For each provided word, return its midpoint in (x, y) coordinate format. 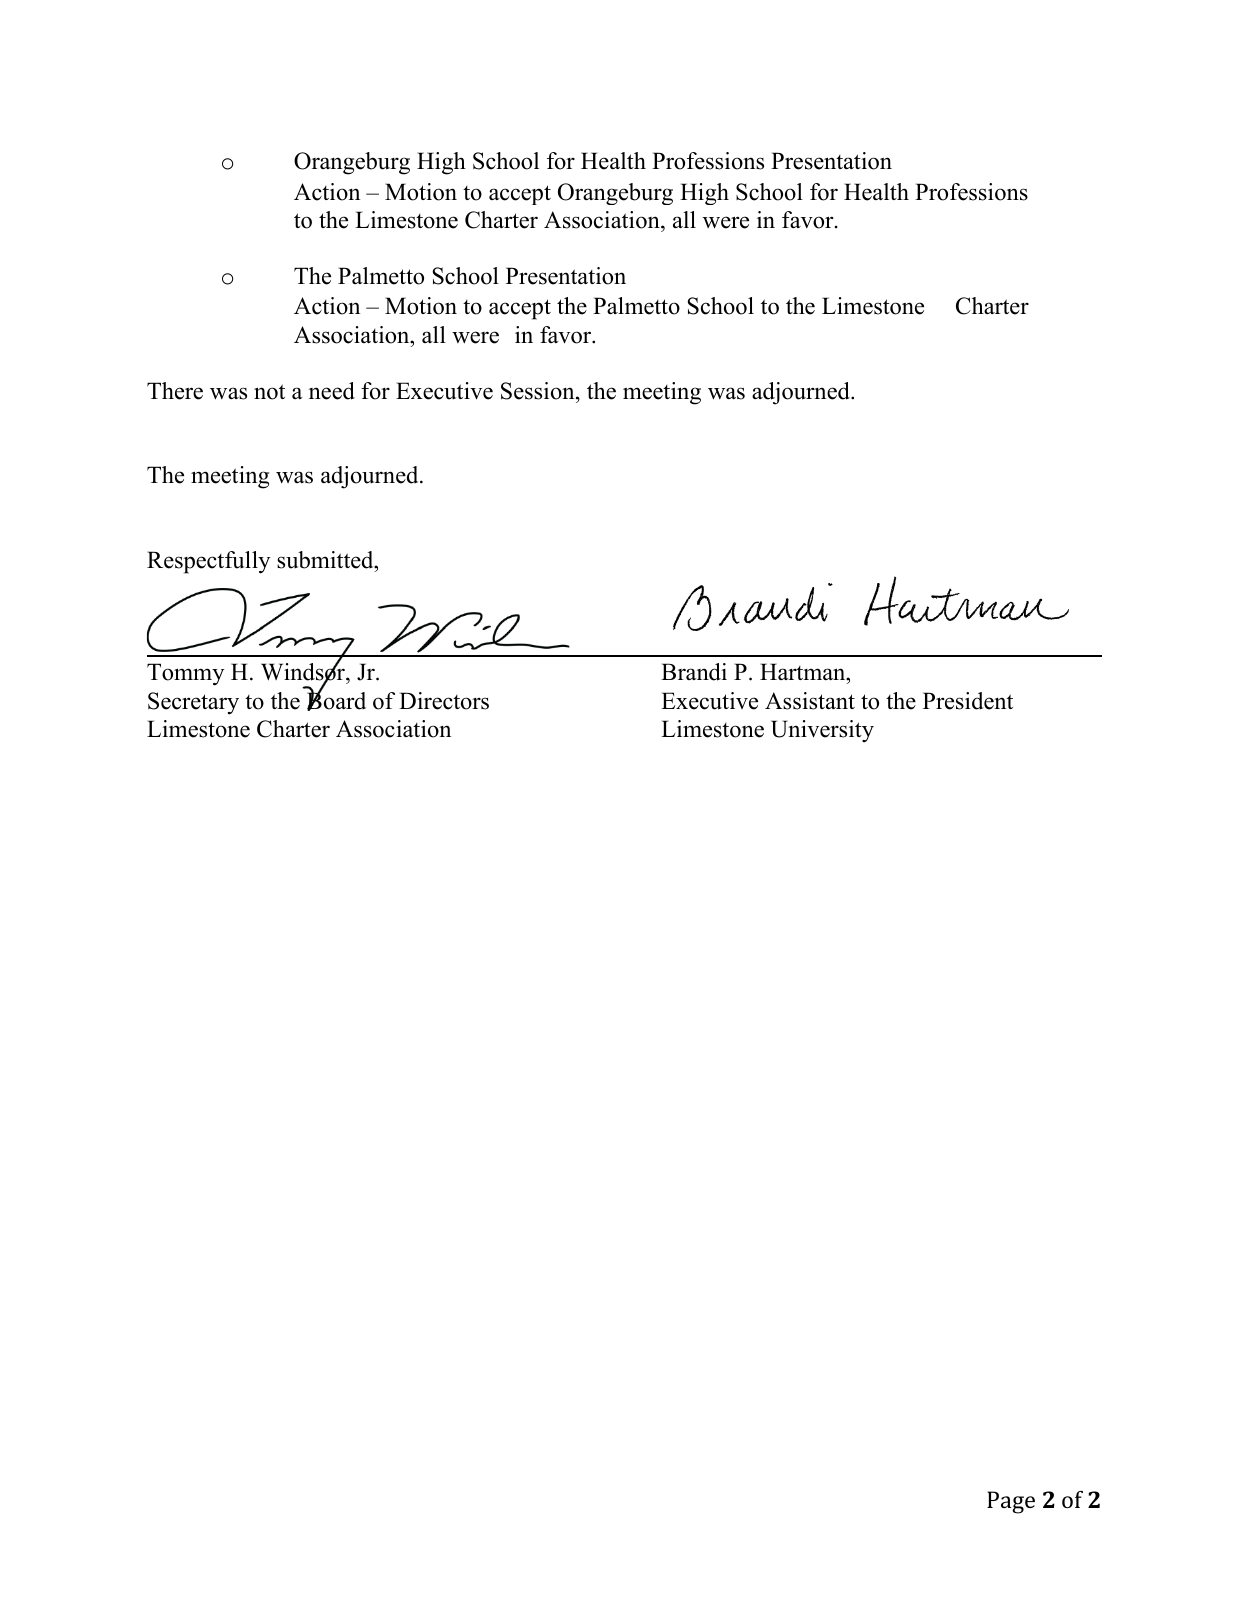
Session (539, 391)
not (269, 392)
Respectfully (208, 562)
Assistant (810, 701)
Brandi (694, 672)
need (332, 391)
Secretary (193, 703)
